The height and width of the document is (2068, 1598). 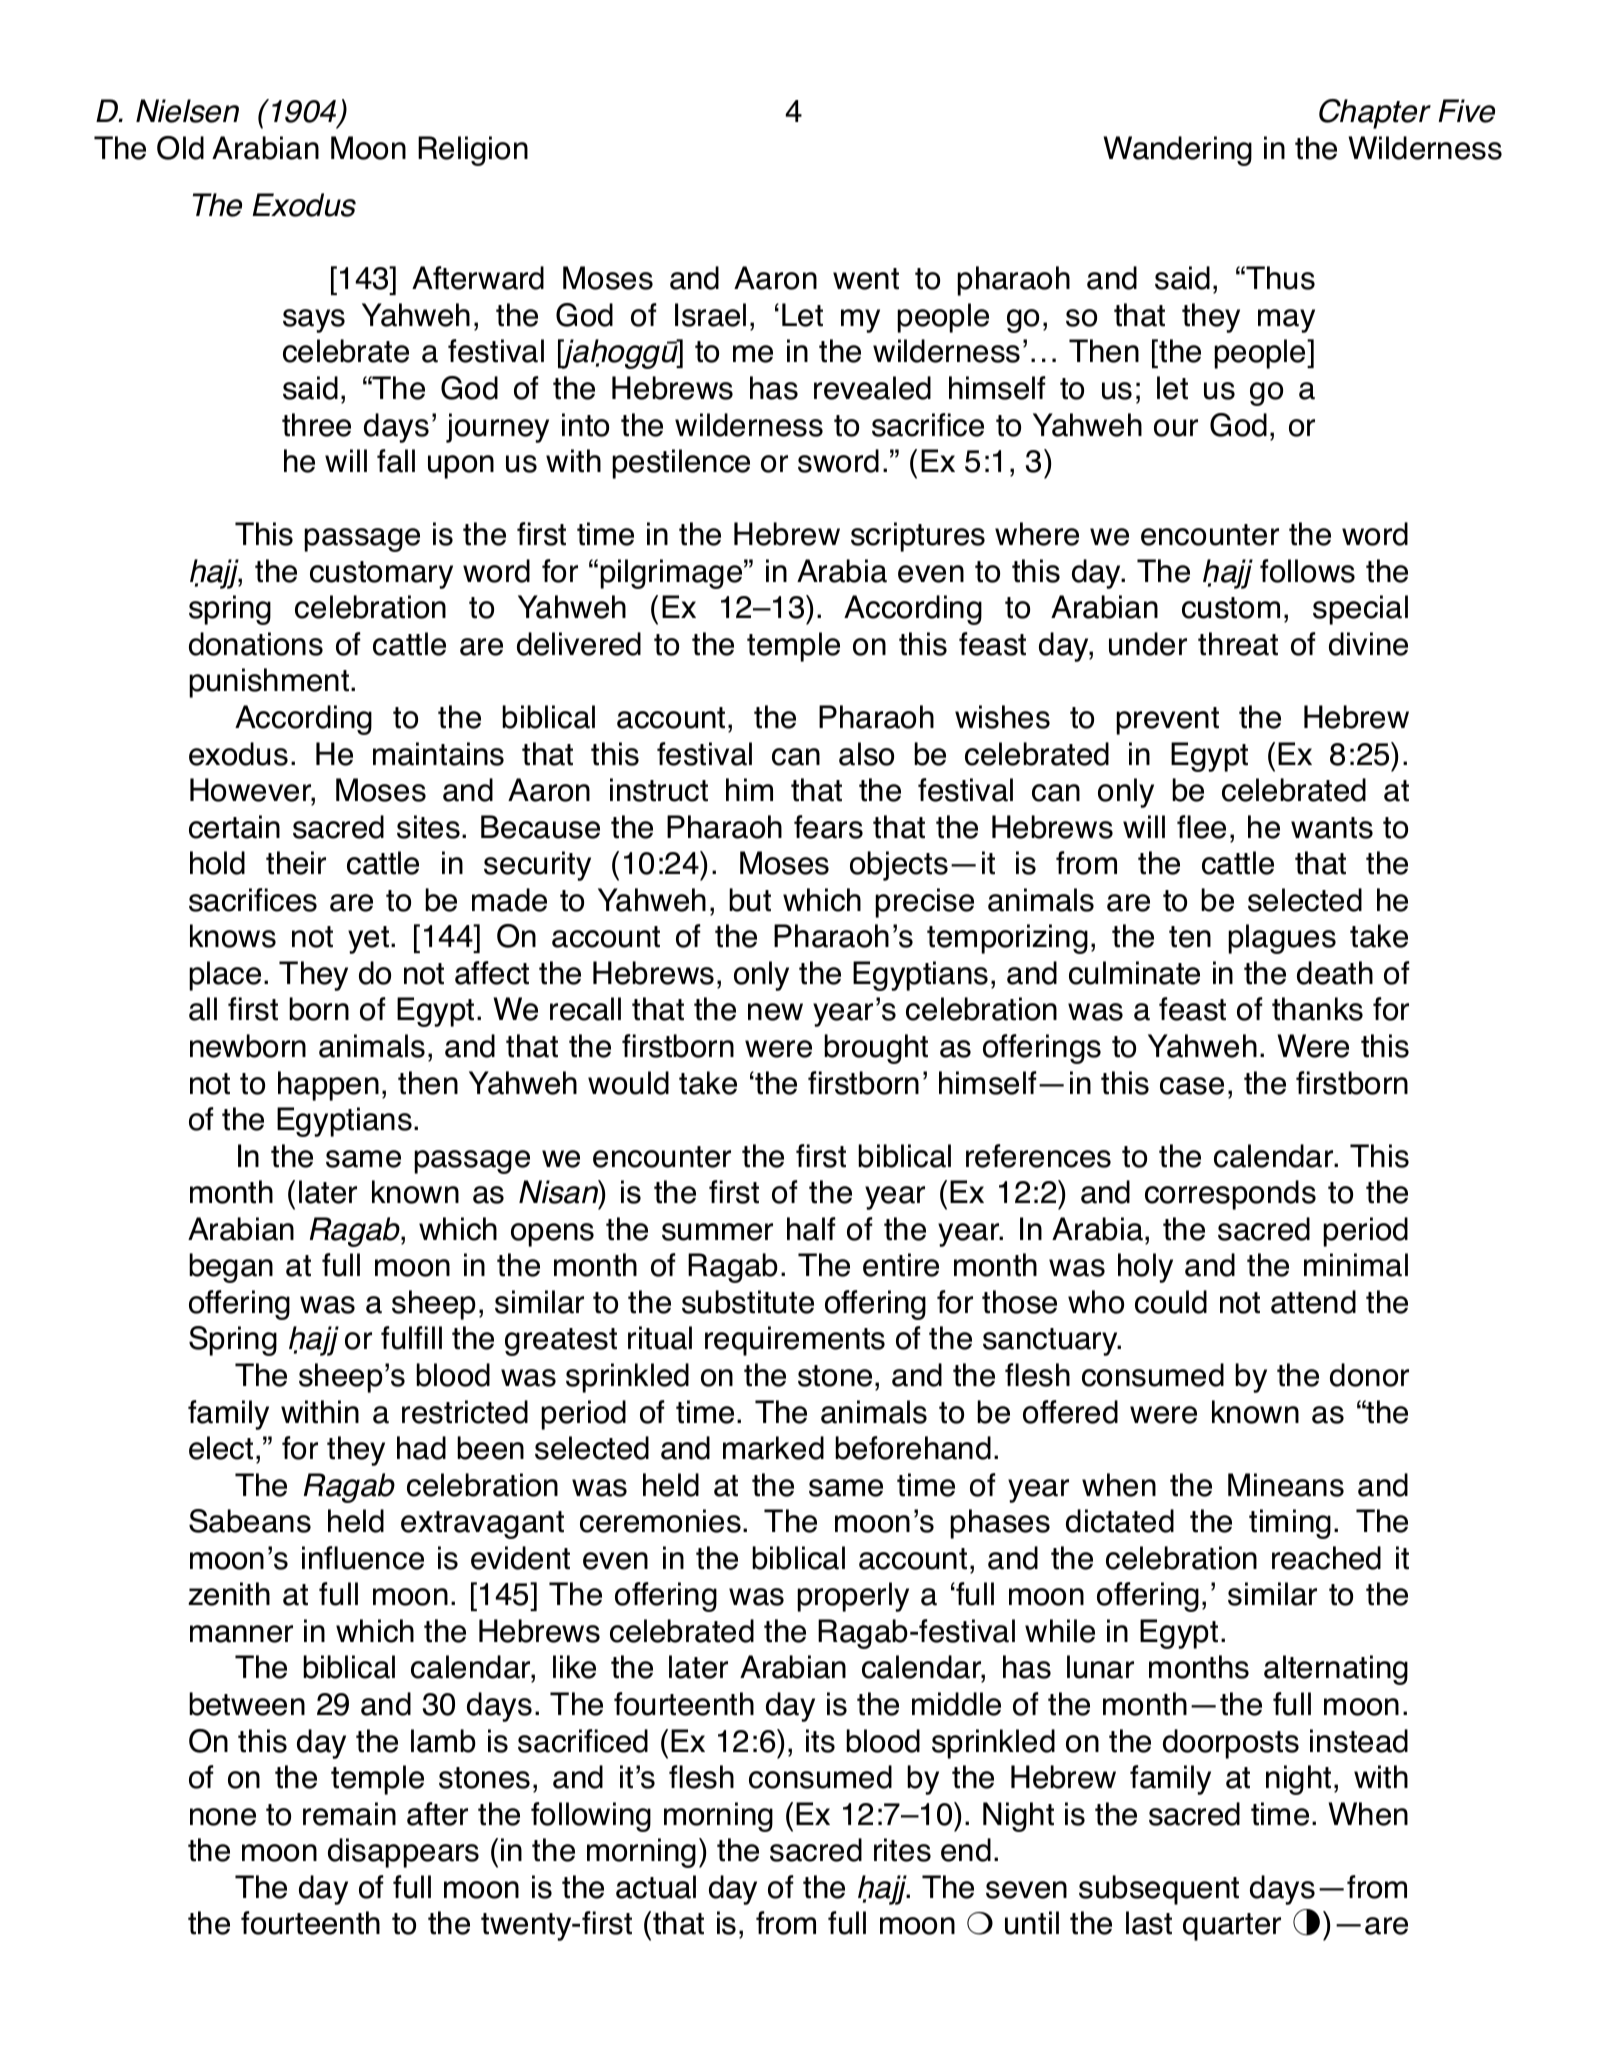 I want to click on marked, so click(x=773, y=1448).
